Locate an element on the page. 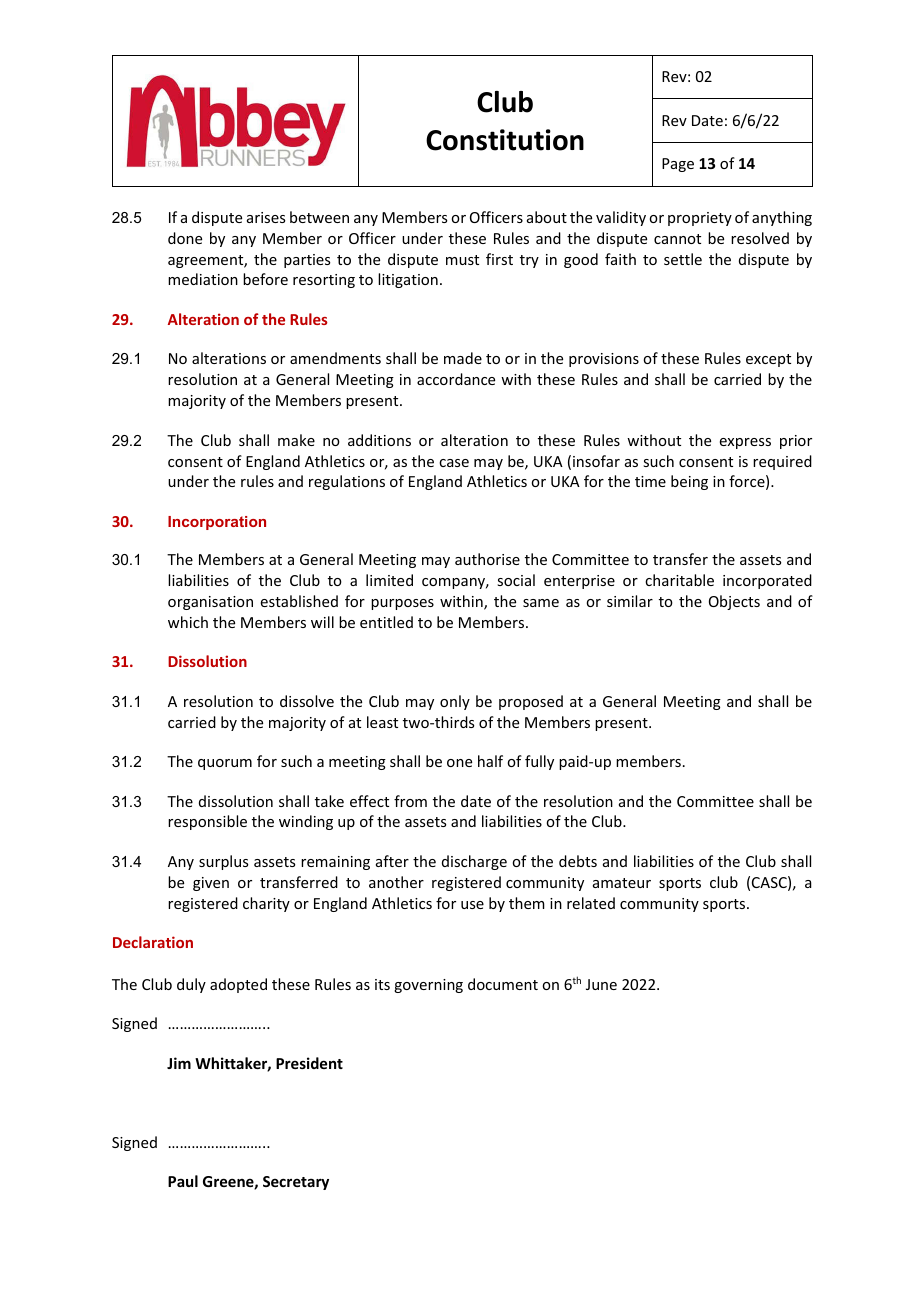 The width and height of the image is (924, 1308). arises is located at coordinates (266, 217).
